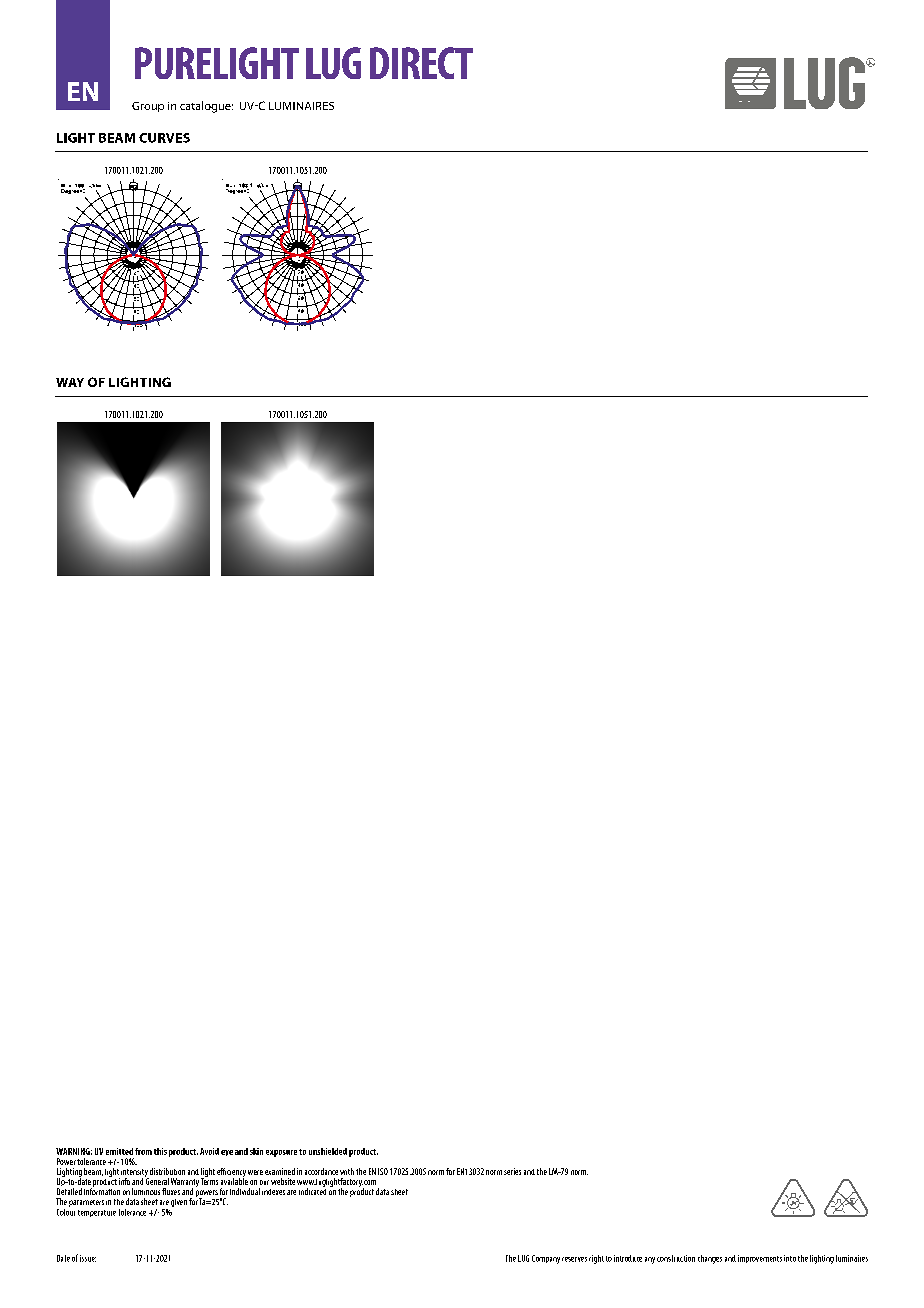 The height and width of the screenshot is (1308, 924). What do you see at coordinates (421, 63) in the screenshot?
I see `DIRECT` at bounding box center [421, 63].
